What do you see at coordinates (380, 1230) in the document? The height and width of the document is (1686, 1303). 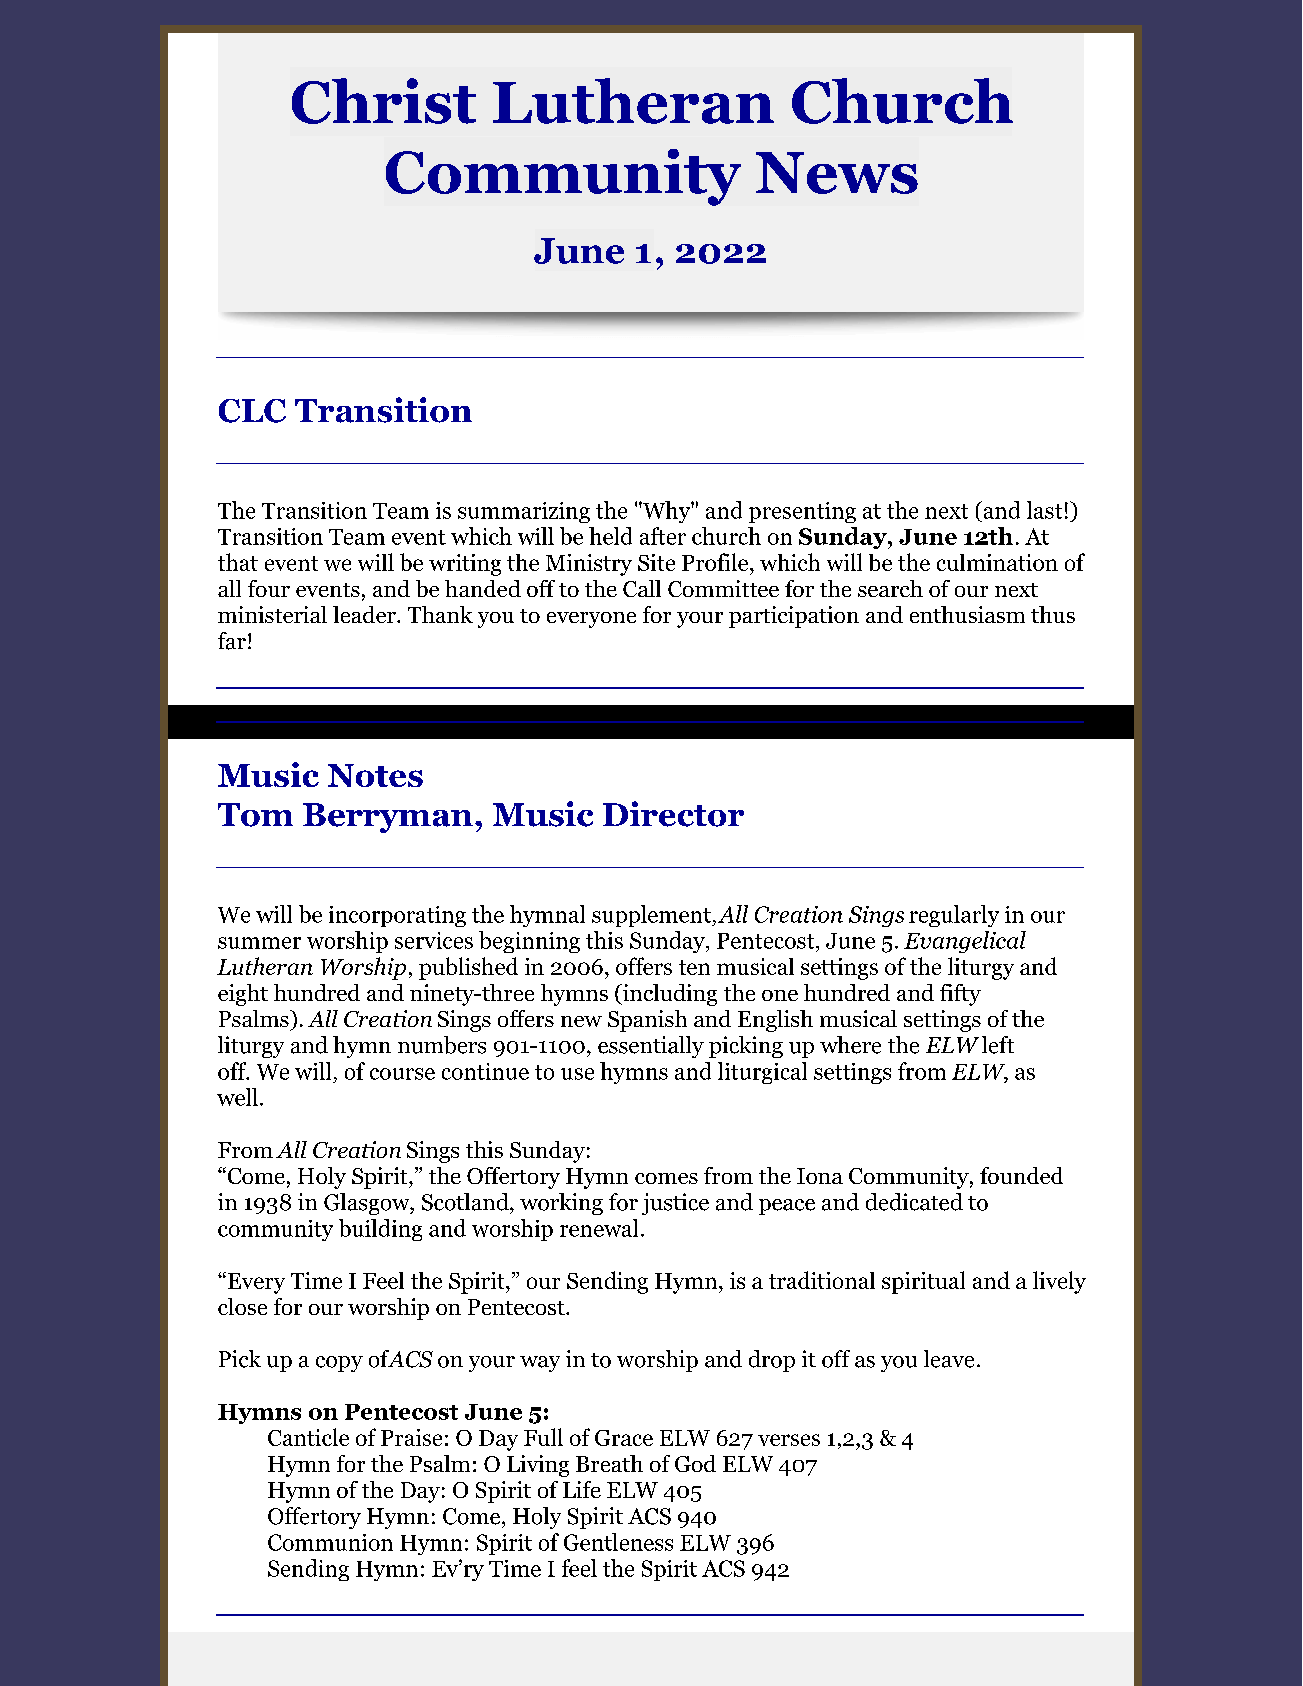 I see `building` at bounding box center [380, 1230].
